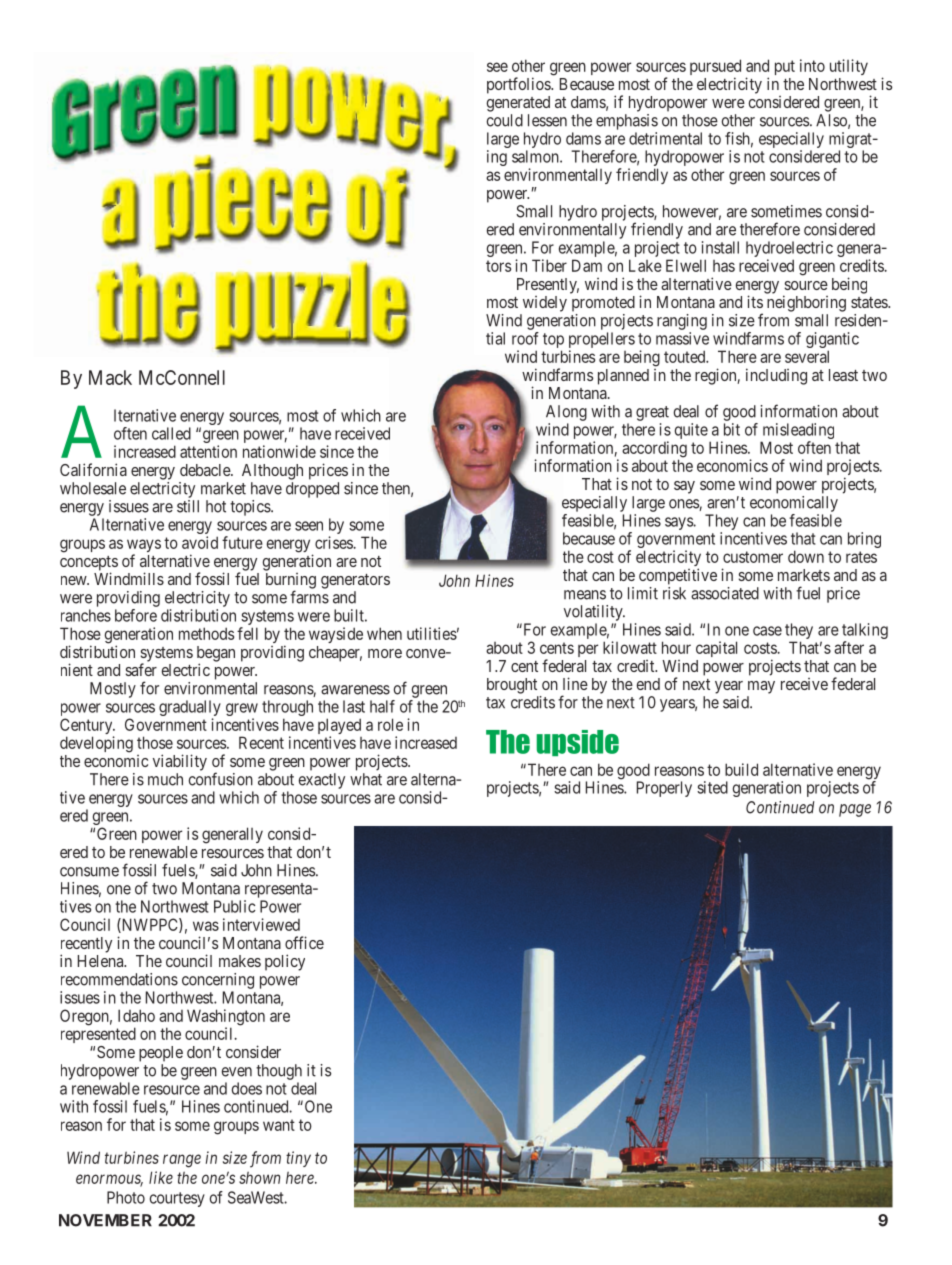  Describe the element at coordinates (366, 779) in the page. I see `what` at that location.
